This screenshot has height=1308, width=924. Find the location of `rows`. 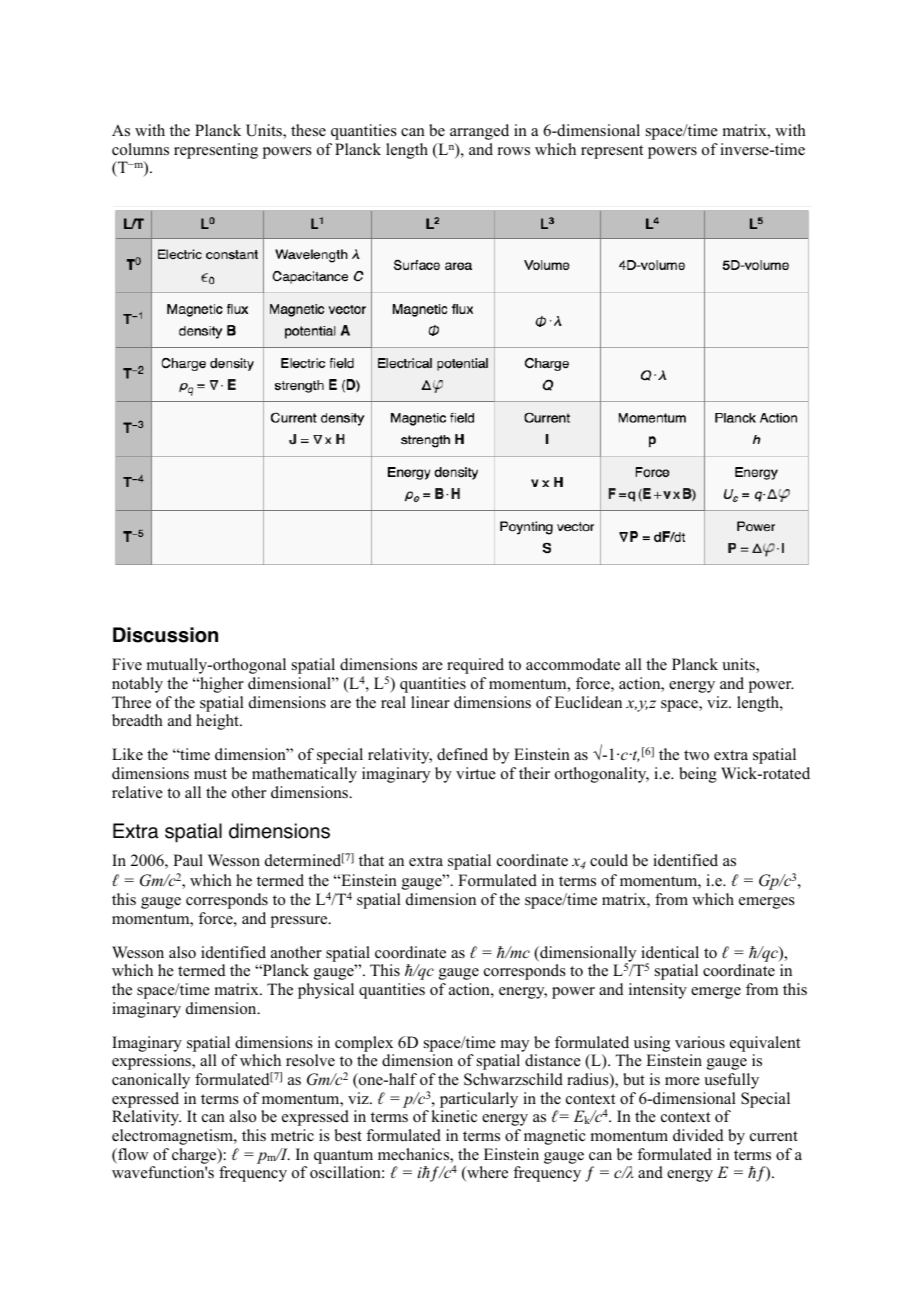

rows is located at coordinates (514, 151).
